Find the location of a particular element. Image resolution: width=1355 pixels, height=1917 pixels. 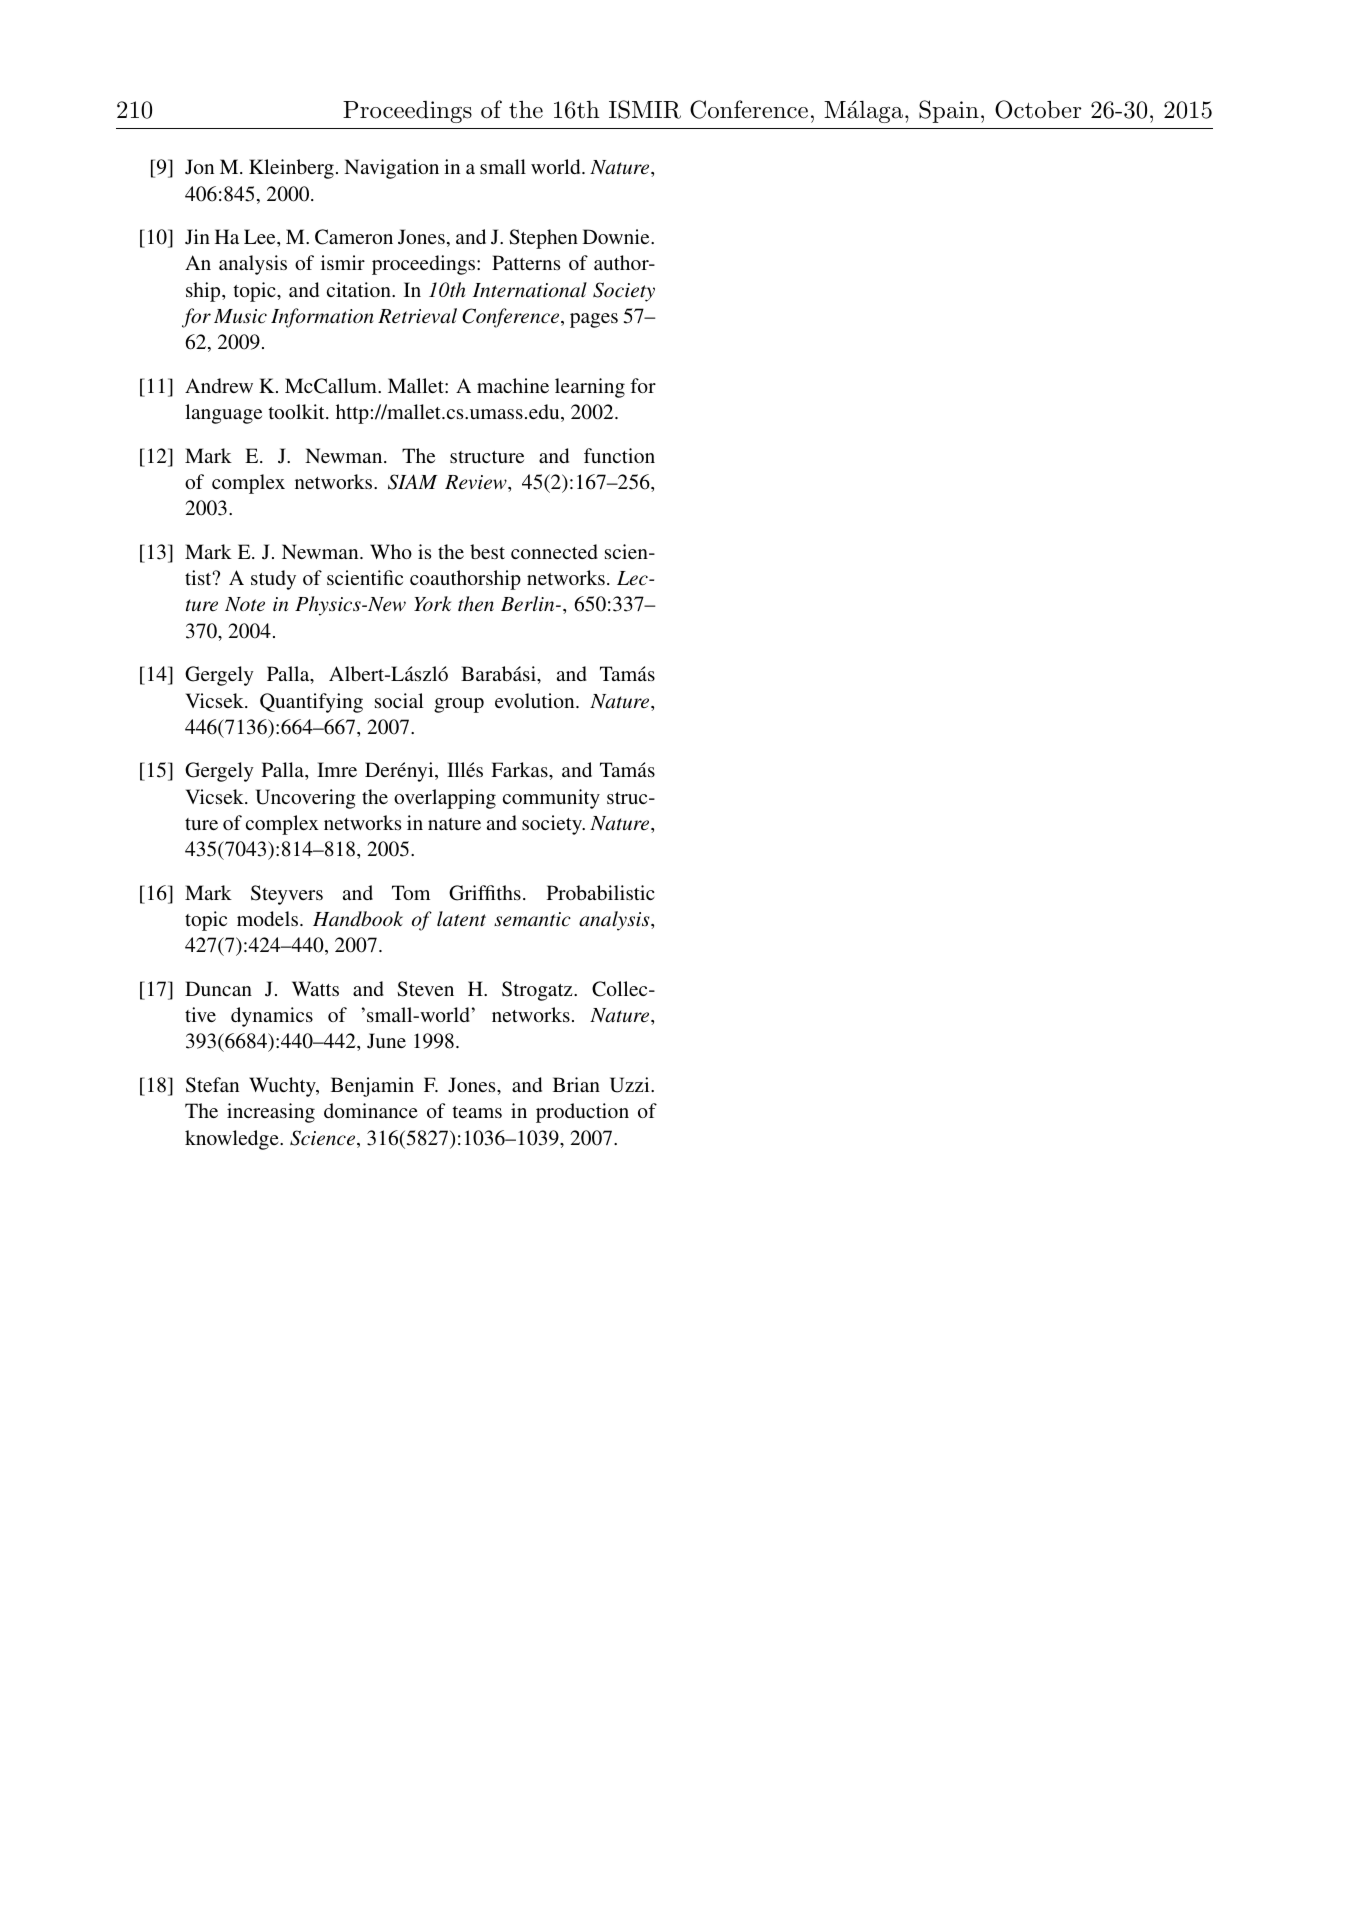

production is located at coordinates (582, 1113).
